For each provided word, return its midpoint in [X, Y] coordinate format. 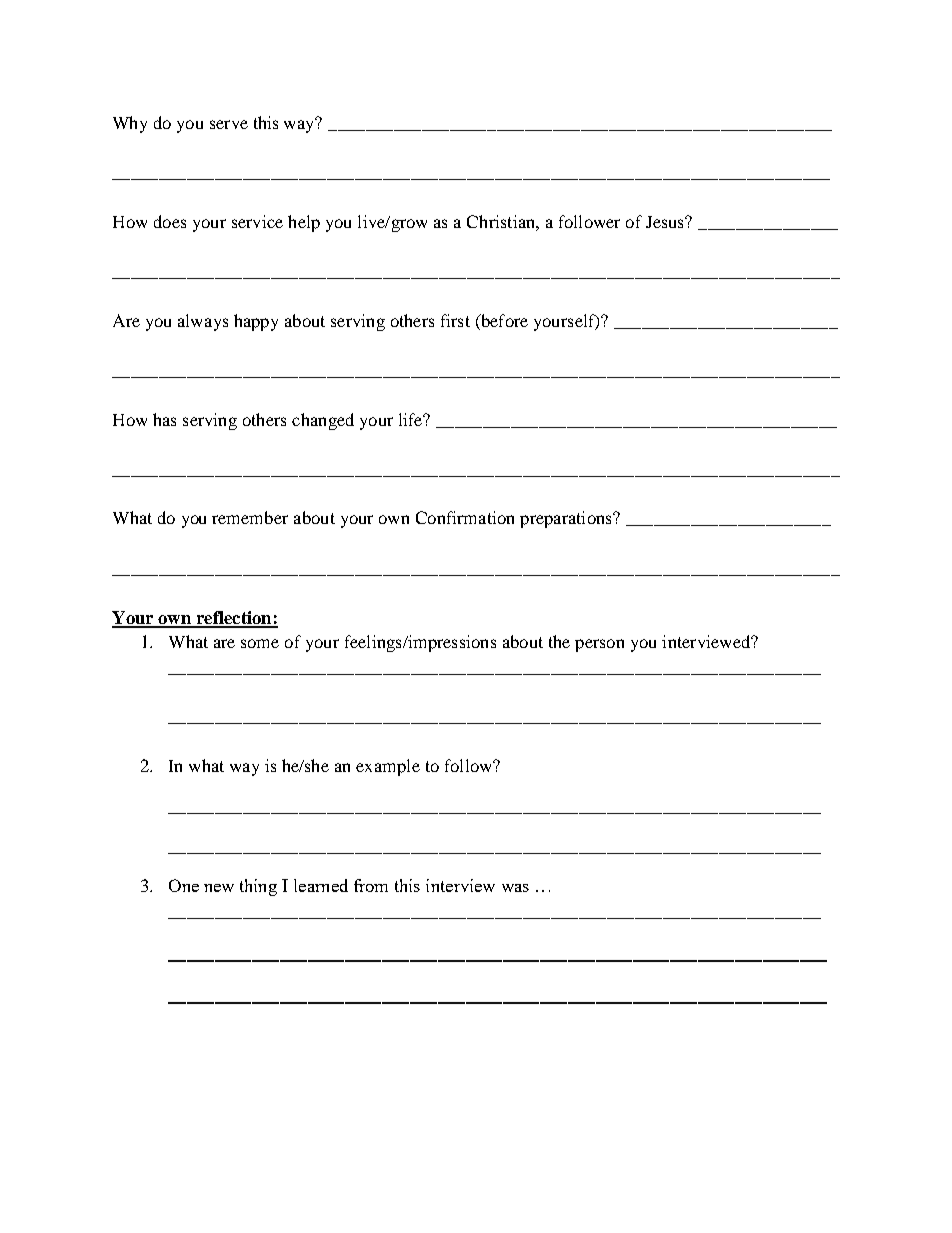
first [455, 320]
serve [229, 124]
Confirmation [465, 517]
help [304, 223]
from [371, 885]
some [260, 643]
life [412, 419]
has [164, 419]
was [515, 888]
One [184, 885]
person [599, 645]
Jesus [666, 222]
